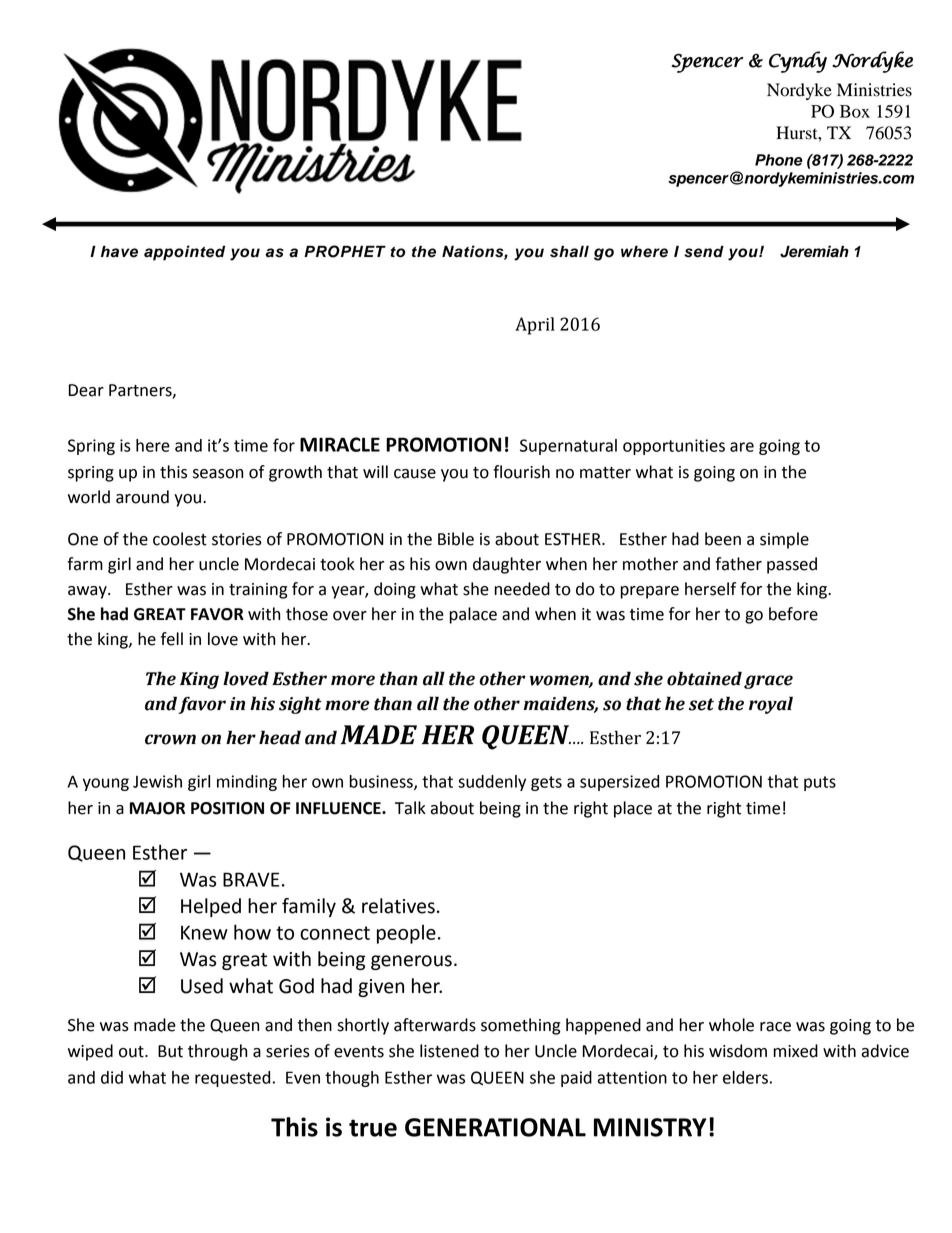 The height and width of the screenshot is (1233, 952). I want to click on palace, so click(473, 615).
